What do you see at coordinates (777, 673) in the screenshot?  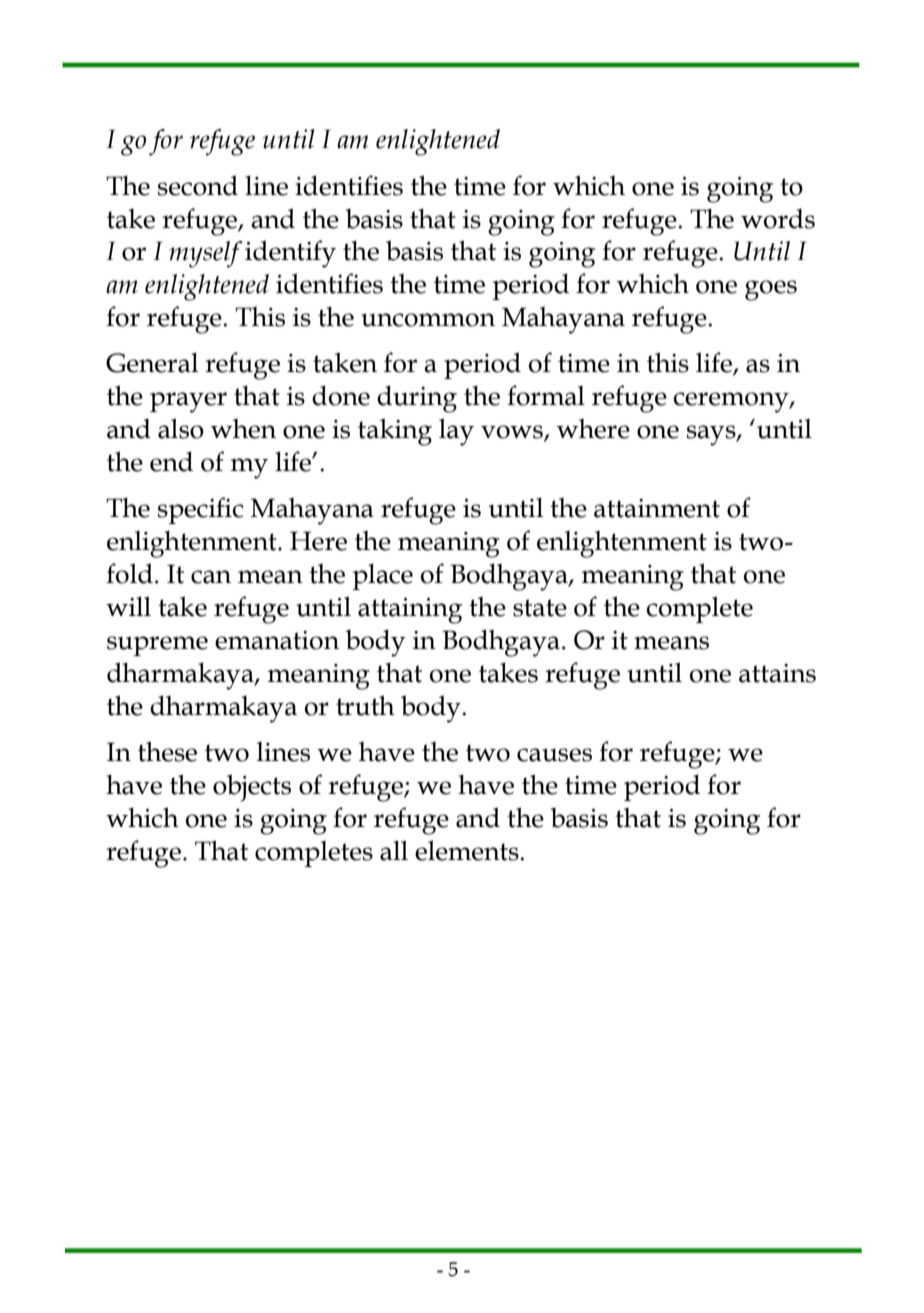 I see `attains` at bounding box center [777, 673].
